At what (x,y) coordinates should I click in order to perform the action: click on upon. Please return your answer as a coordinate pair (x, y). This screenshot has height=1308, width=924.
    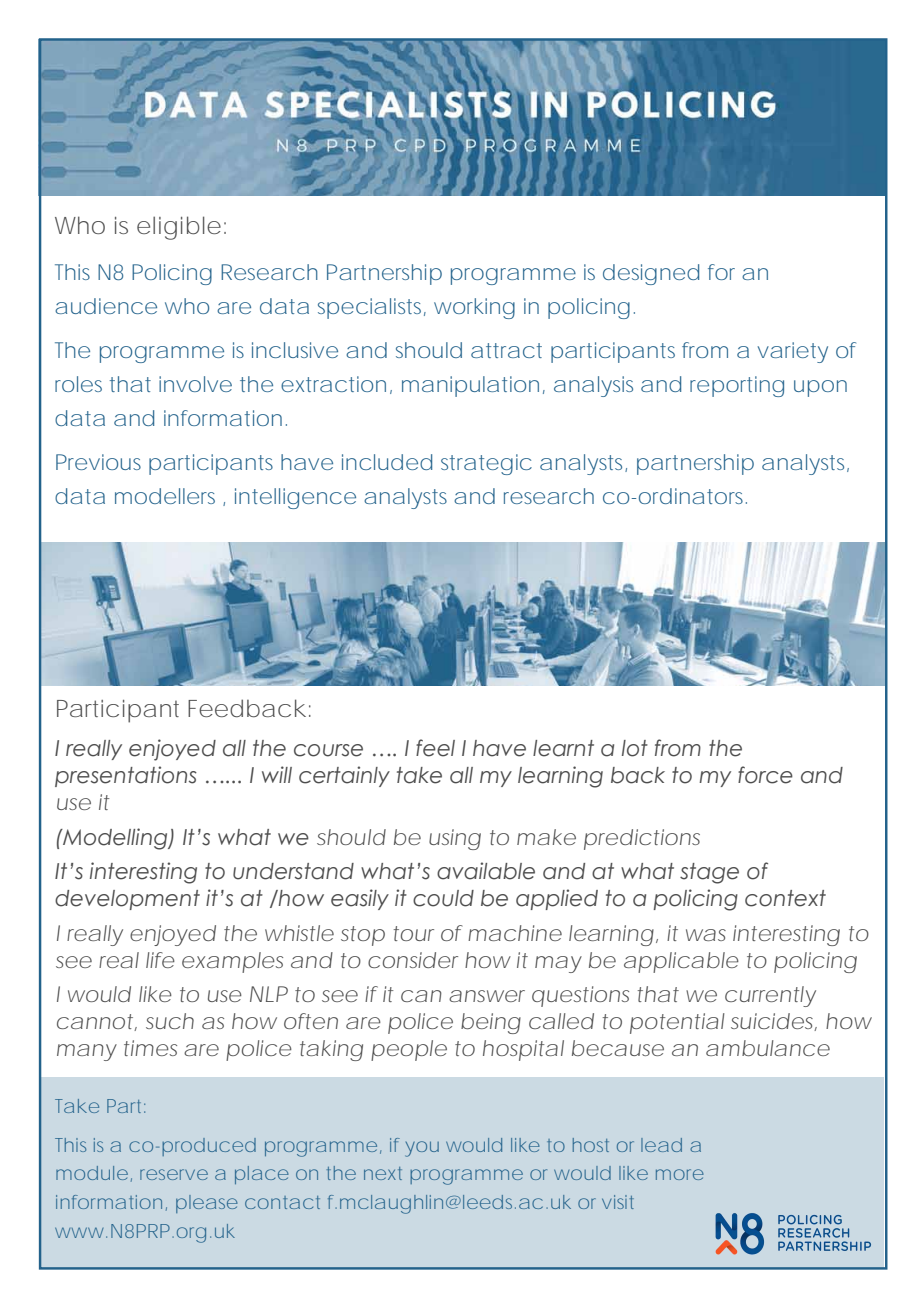
    Looking at the image, I should click on (820, 388).
